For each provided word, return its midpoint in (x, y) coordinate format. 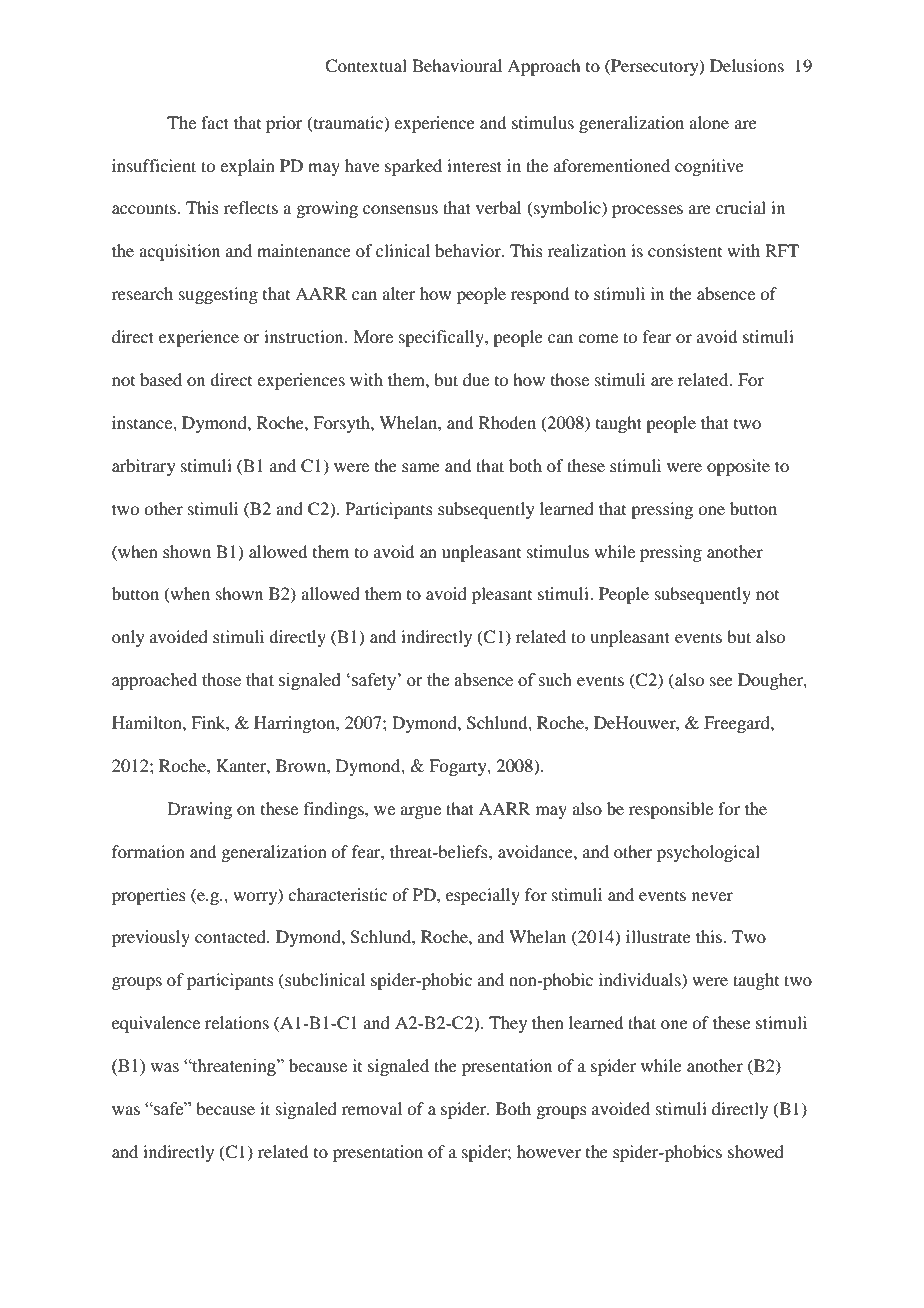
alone (709, 122)
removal (372, 1108)
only (128, 638)
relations (237, 1022)
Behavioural (457, 65)
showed (756, 1151)
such (555, 680)
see (721, 681)
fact (215, 122)
